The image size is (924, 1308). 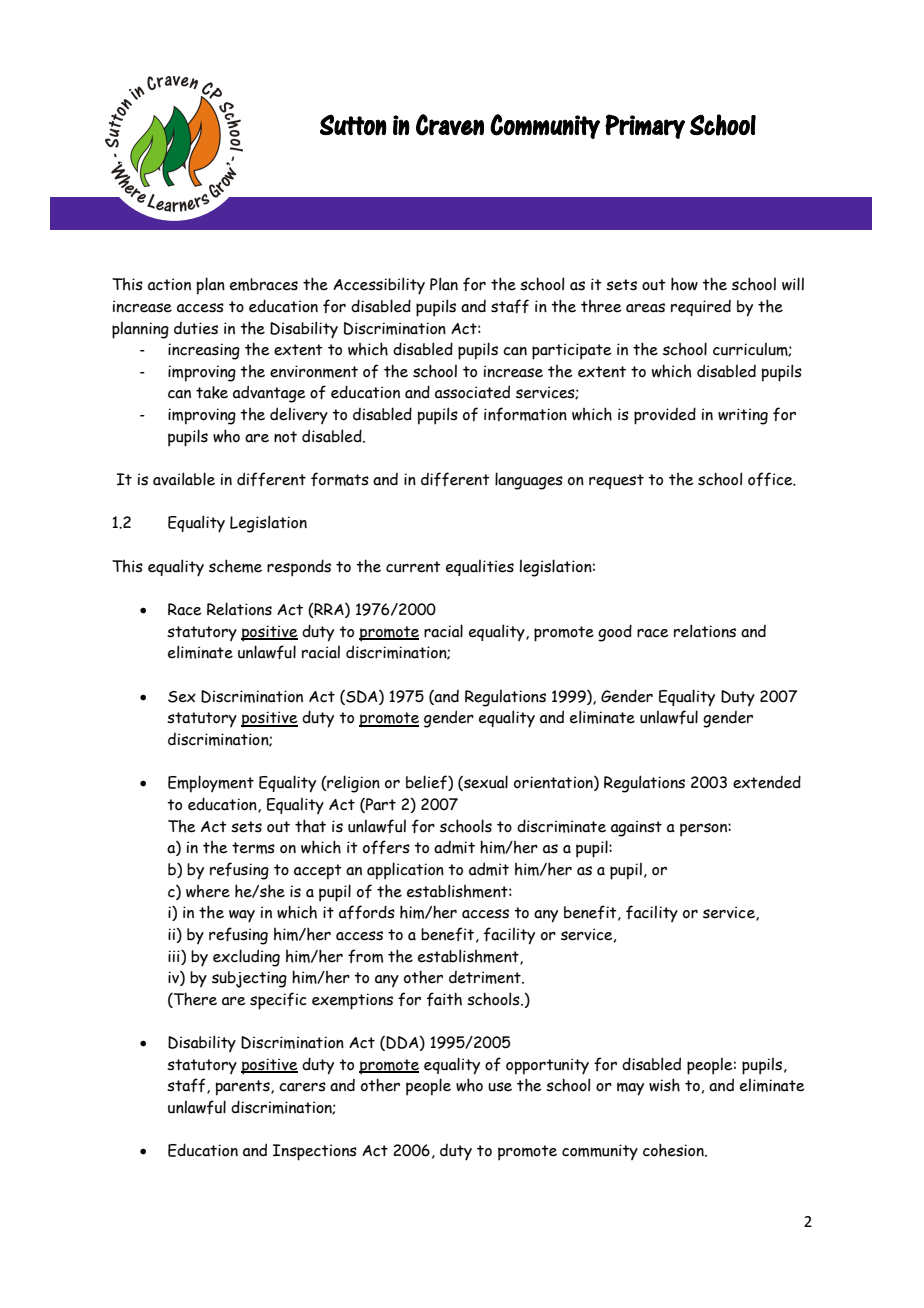 I want to click on person, so click(x=704, y=830).
